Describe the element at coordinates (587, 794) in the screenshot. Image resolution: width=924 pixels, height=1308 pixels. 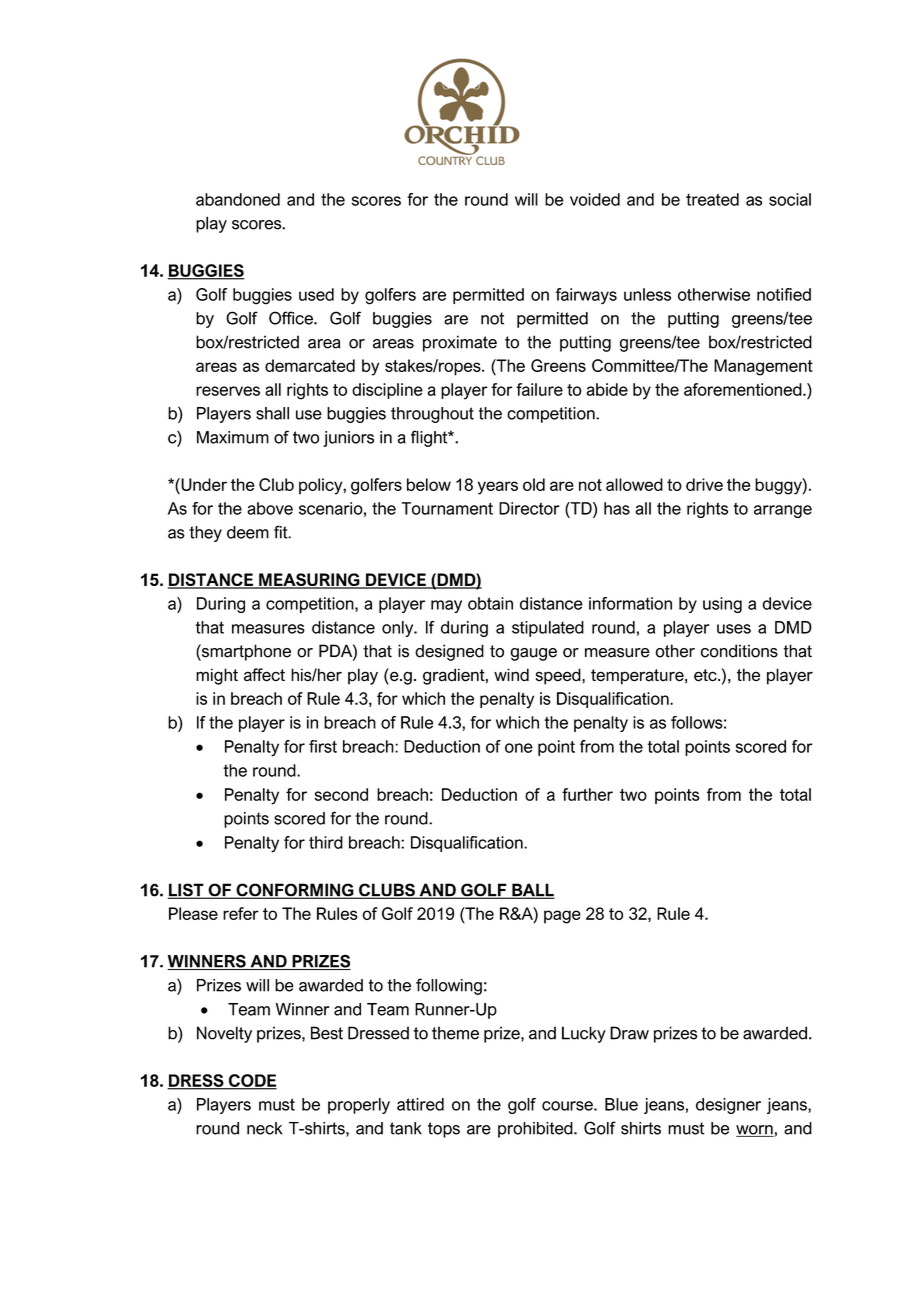
I see `further` at that location.
